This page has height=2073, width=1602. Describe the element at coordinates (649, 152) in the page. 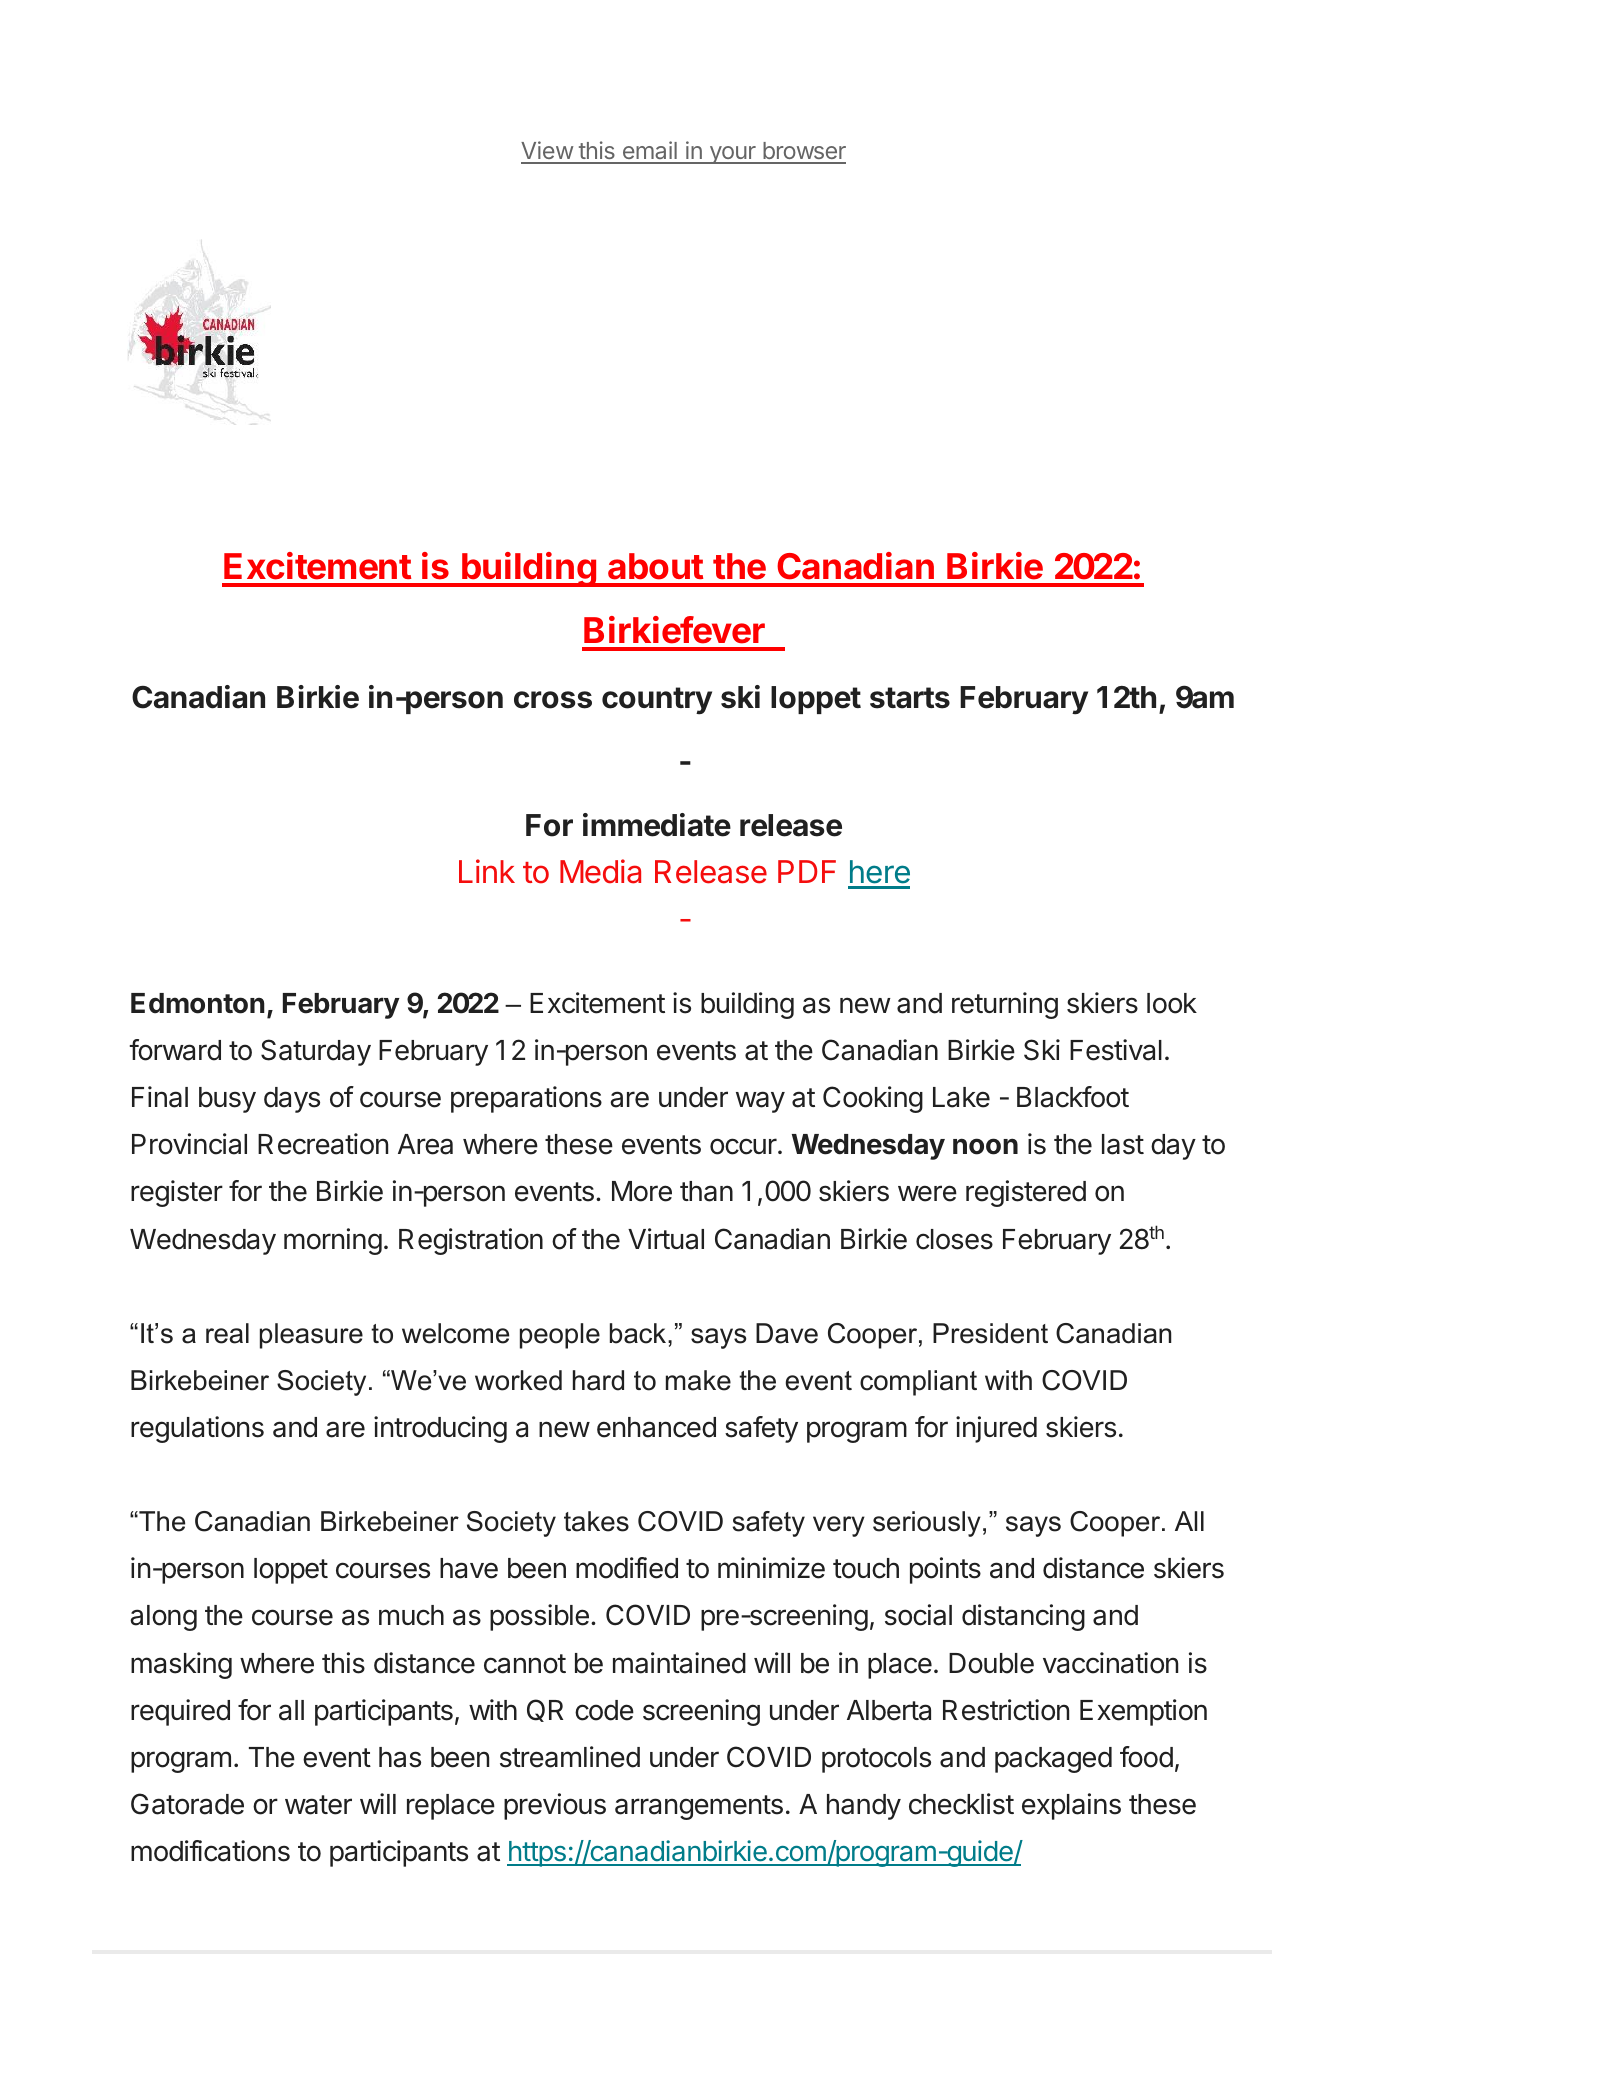

I see `email` at that location.
